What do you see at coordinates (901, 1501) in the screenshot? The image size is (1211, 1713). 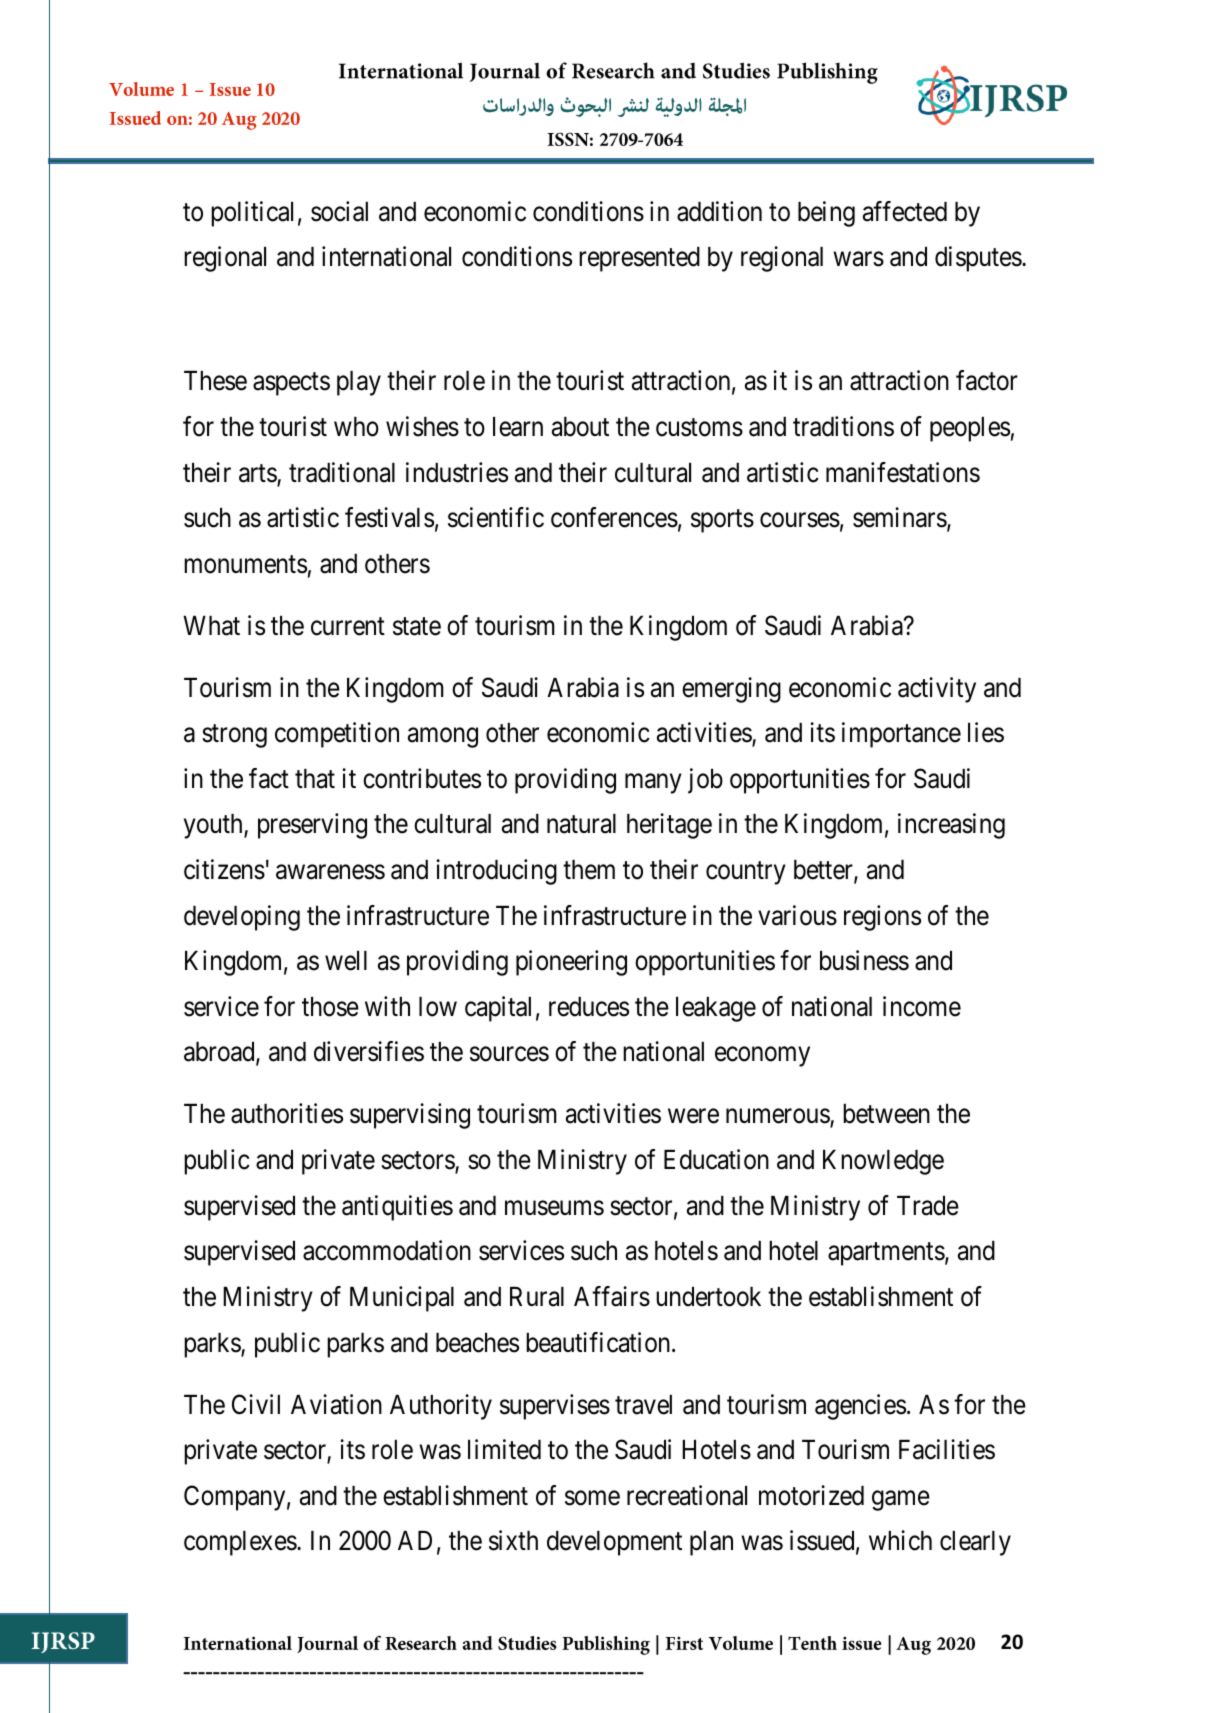 I see `game` at bounding box center [901, 1501].
